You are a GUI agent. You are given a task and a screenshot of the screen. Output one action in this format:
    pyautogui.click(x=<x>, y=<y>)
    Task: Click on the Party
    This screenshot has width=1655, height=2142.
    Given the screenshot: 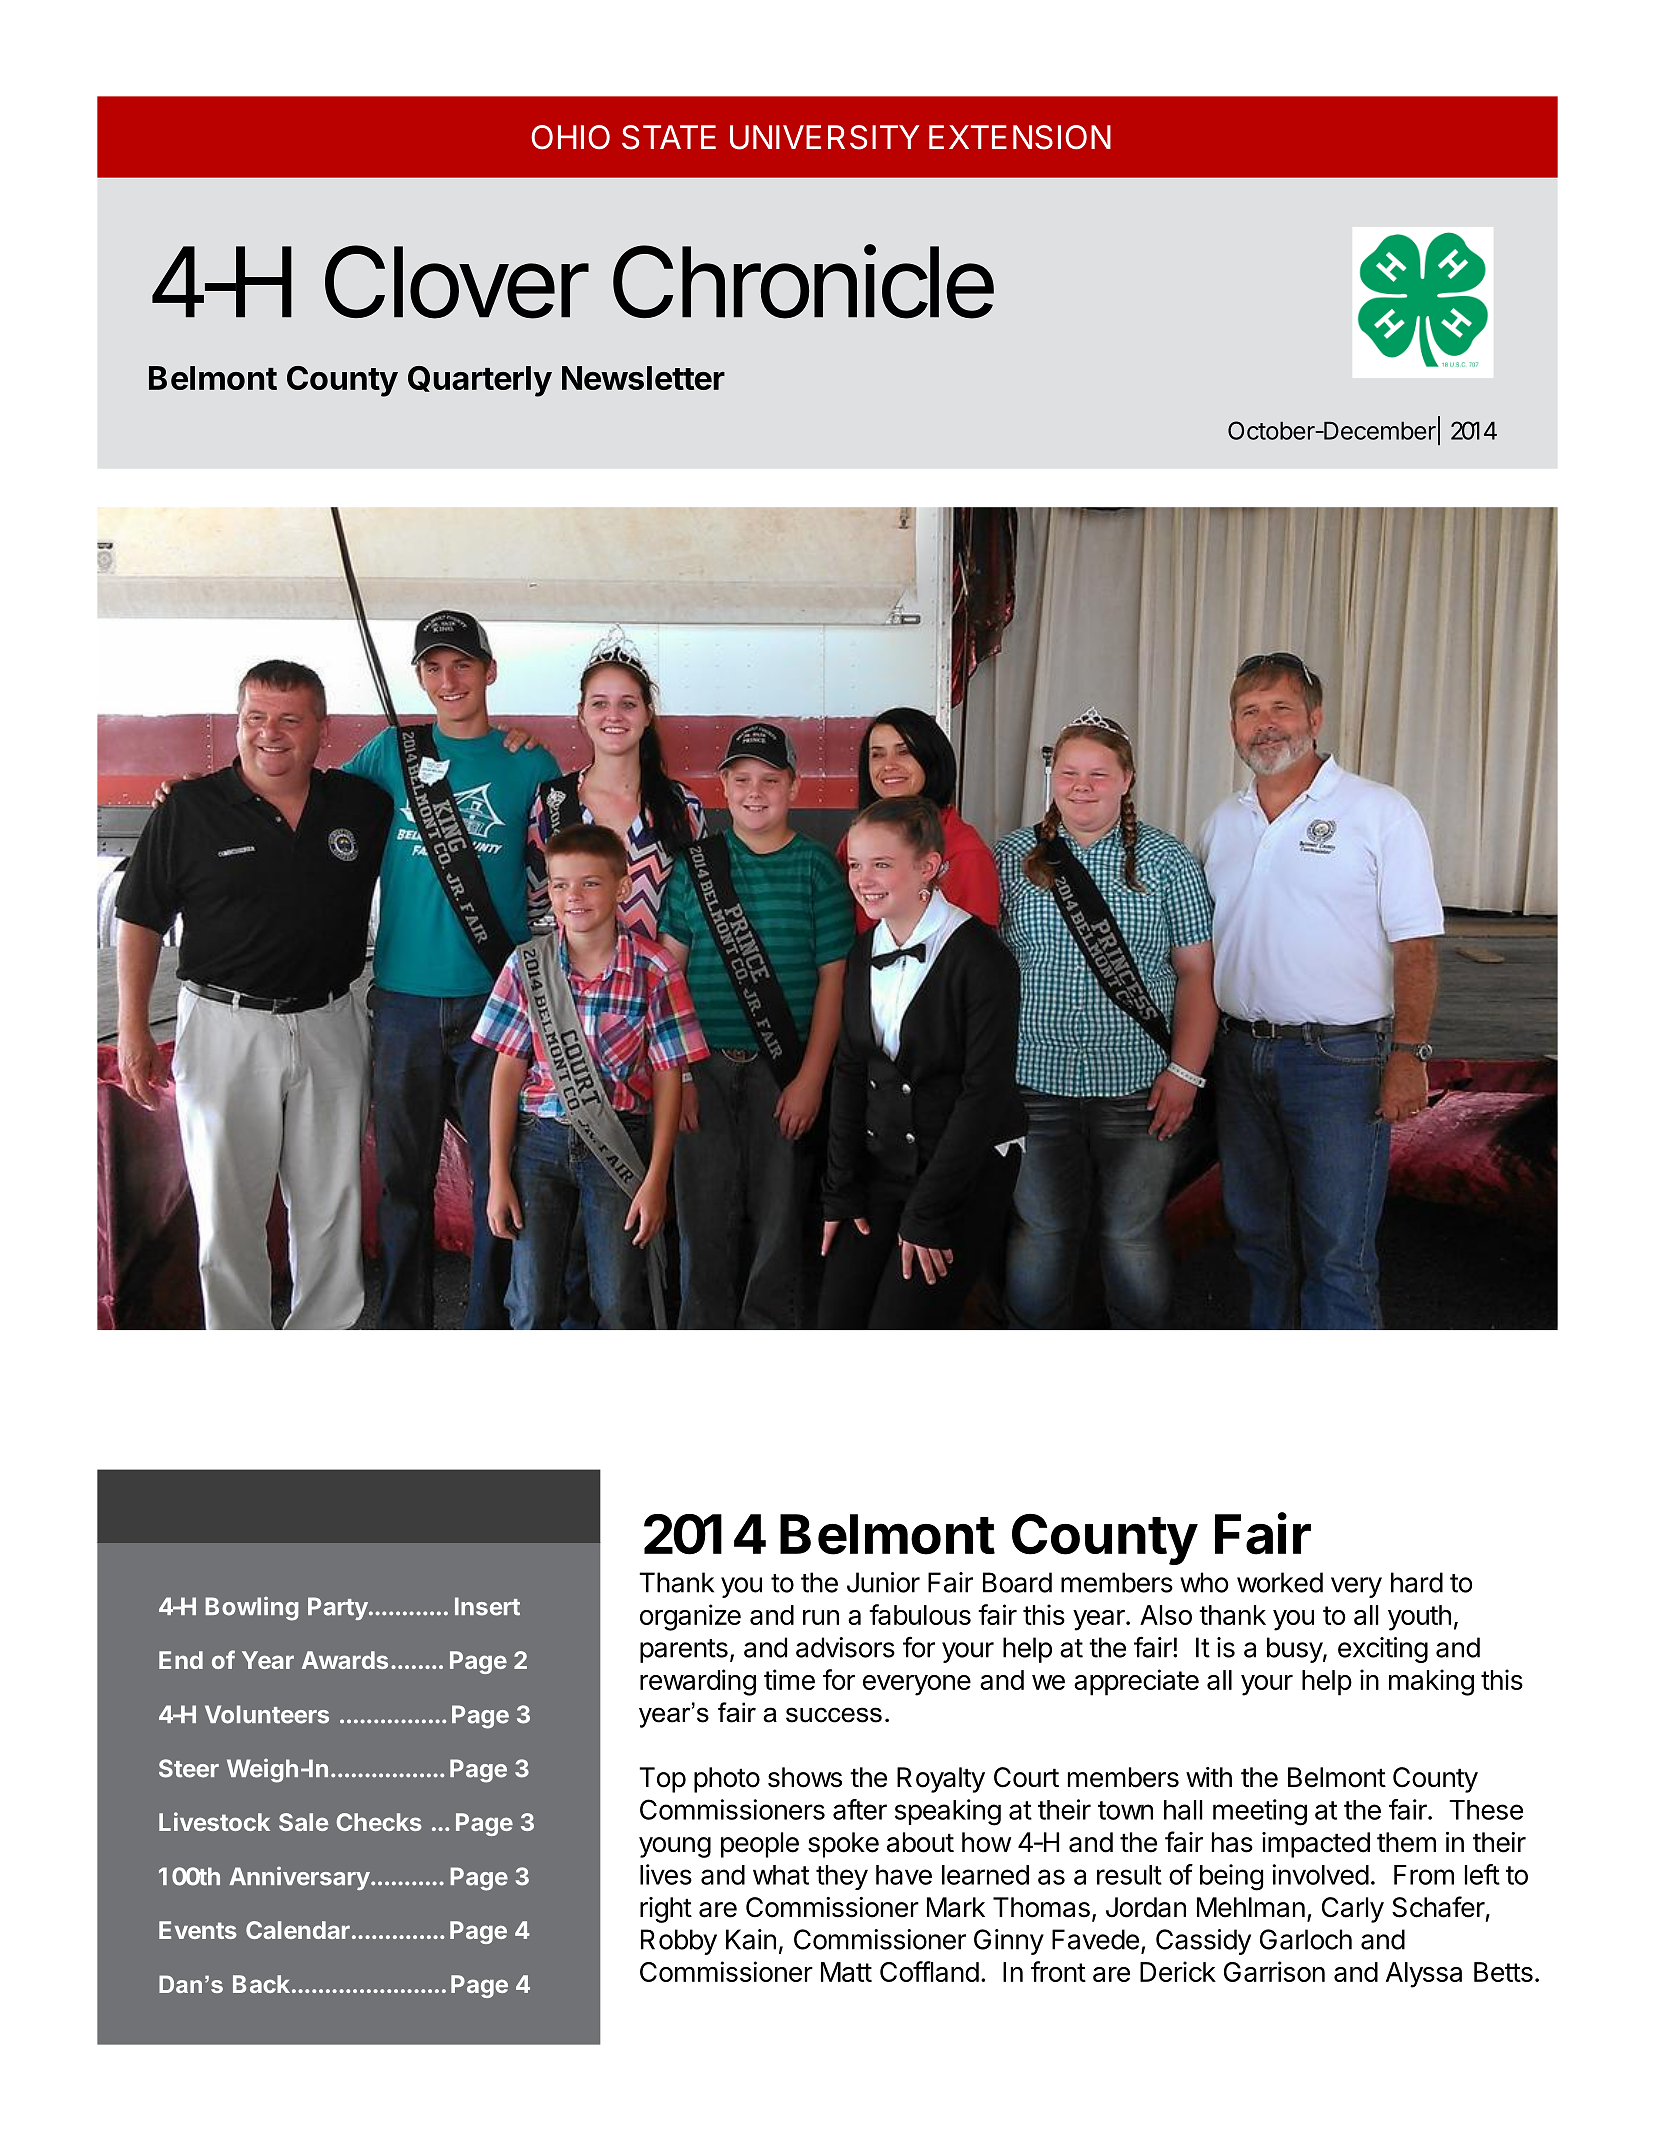 What is the action you would take?
    pyautogui.click(x=339, y=1608)
